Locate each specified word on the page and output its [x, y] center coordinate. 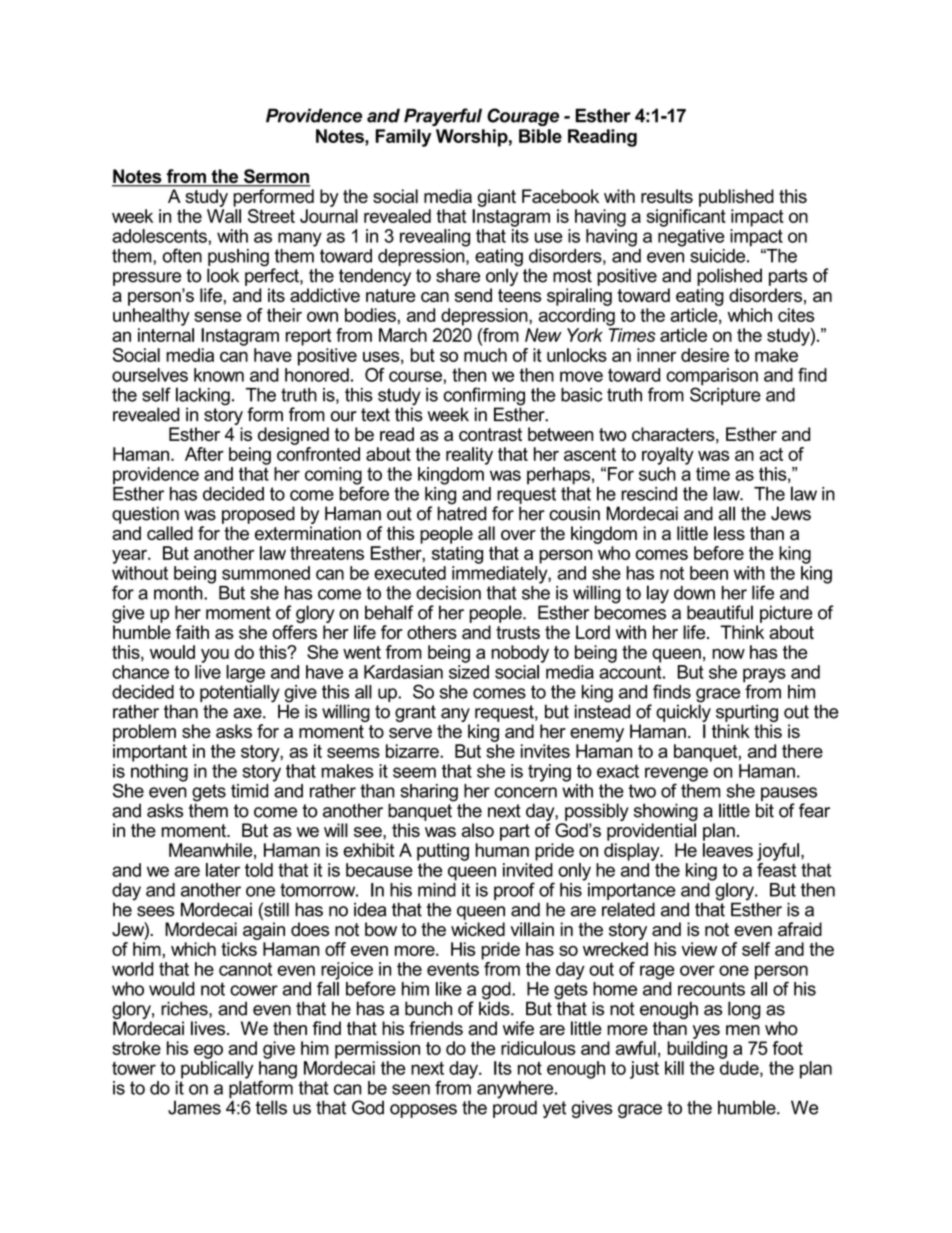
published [736, 198]
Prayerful [443, 117]
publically [217, 1070]
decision [448, 593]
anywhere [516, 1091]
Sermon [276, 177]
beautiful [720, 612]
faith [192, 632]
